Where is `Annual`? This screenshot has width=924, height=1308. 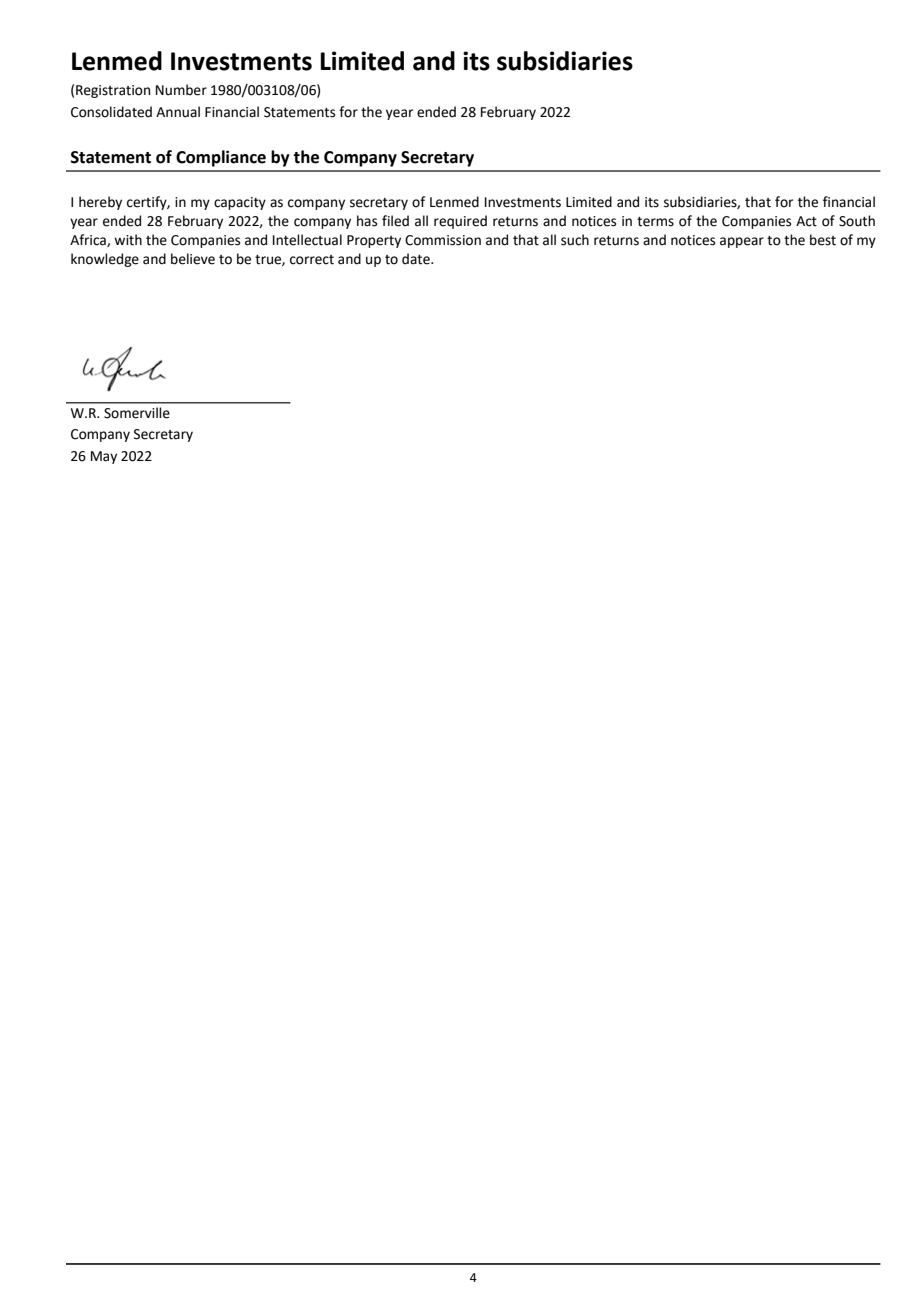
Annual is located at coordinates (178, 112).
